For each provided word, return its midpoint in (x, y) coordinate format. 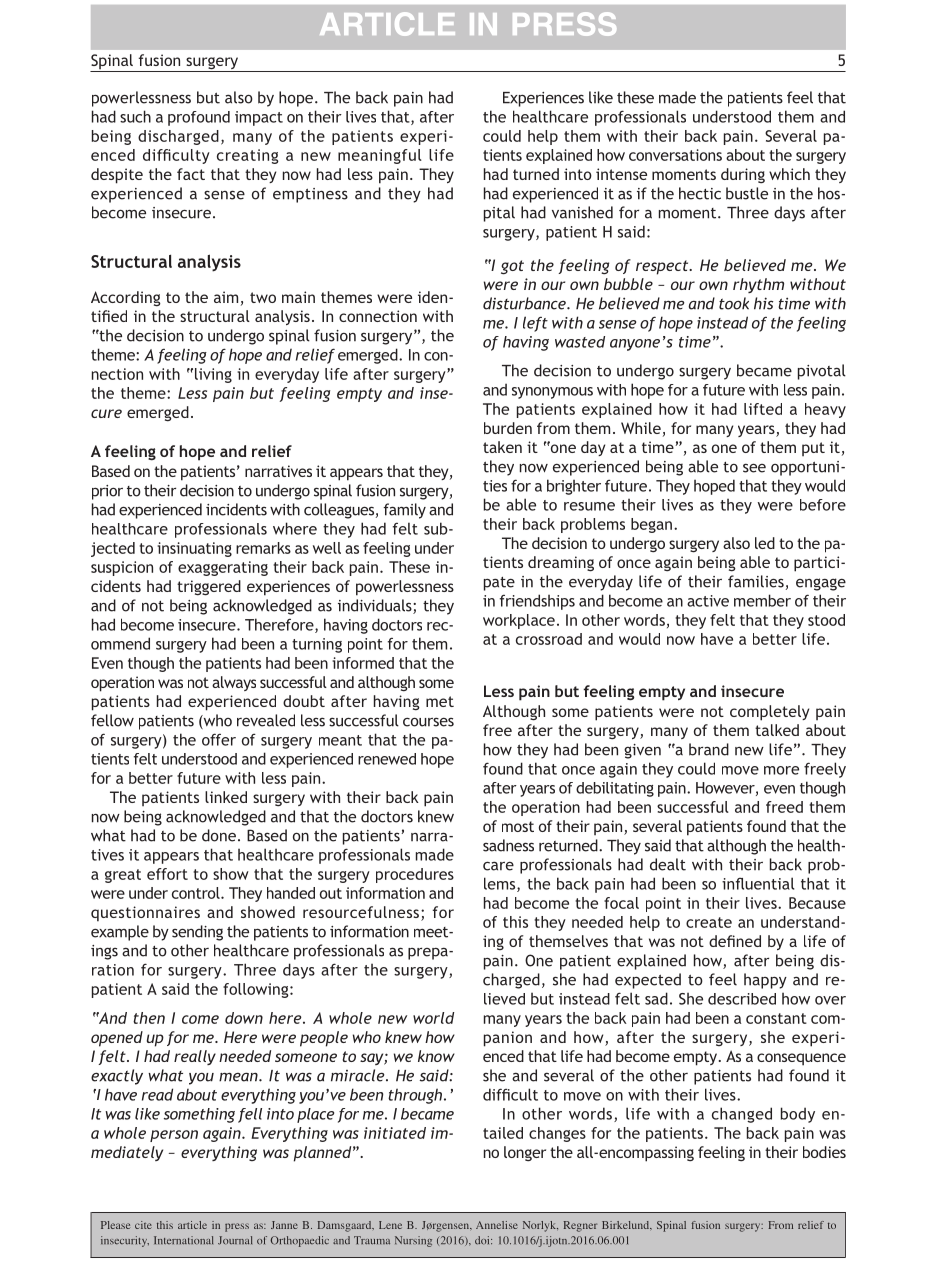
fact (191, 174)
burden (508, 428)
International (183, 1240)
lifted (763, 409)
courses (428, 722)
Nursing (413, 1241)
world (433, 1018)
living (212, 375)
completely (769, 713)
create (709, 922)
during (743, 175)
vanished (582, 212)
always (234, 683)
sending (197, 933)
